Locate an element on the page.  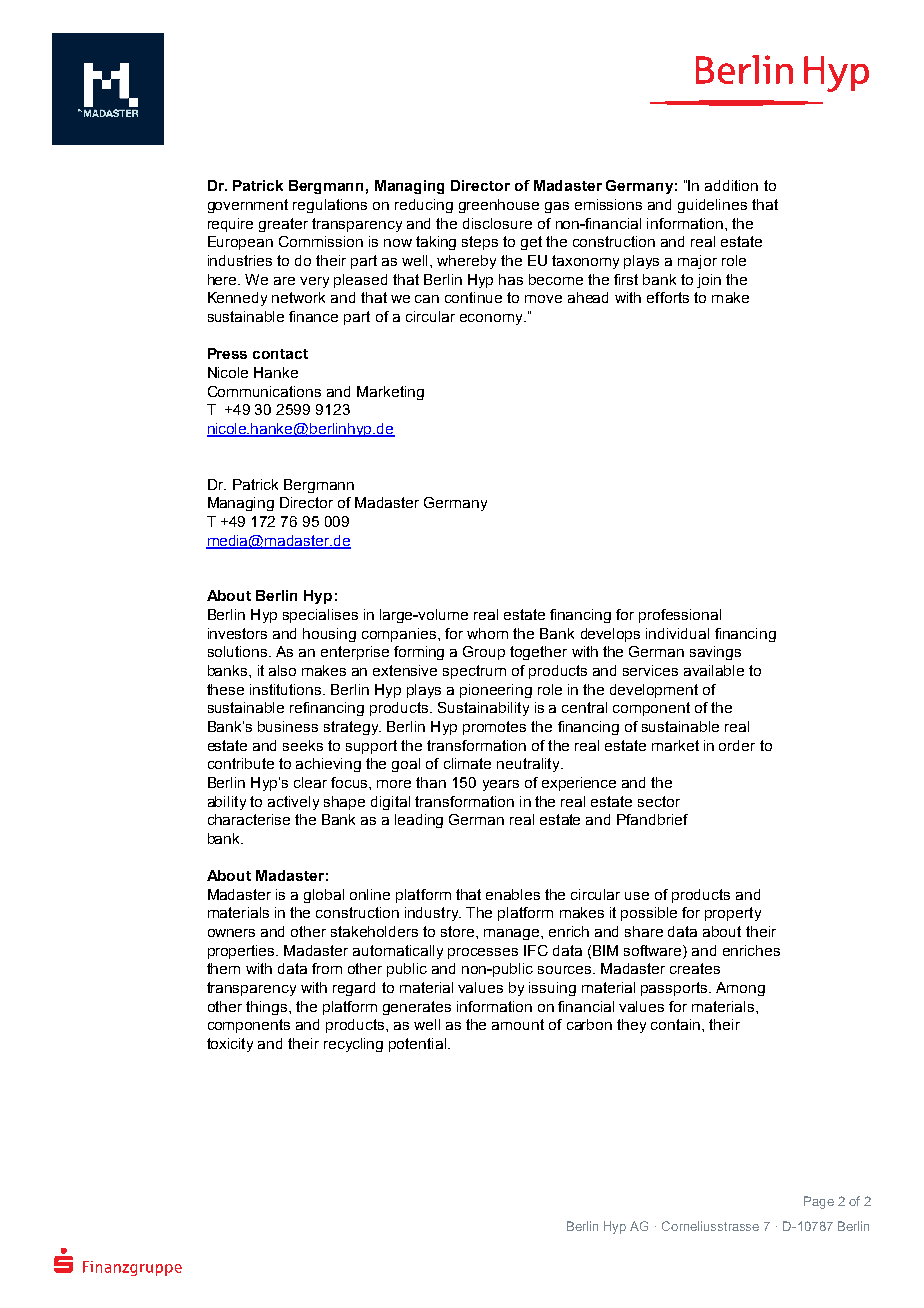
pioneering is located at coordinates (496, 691).
